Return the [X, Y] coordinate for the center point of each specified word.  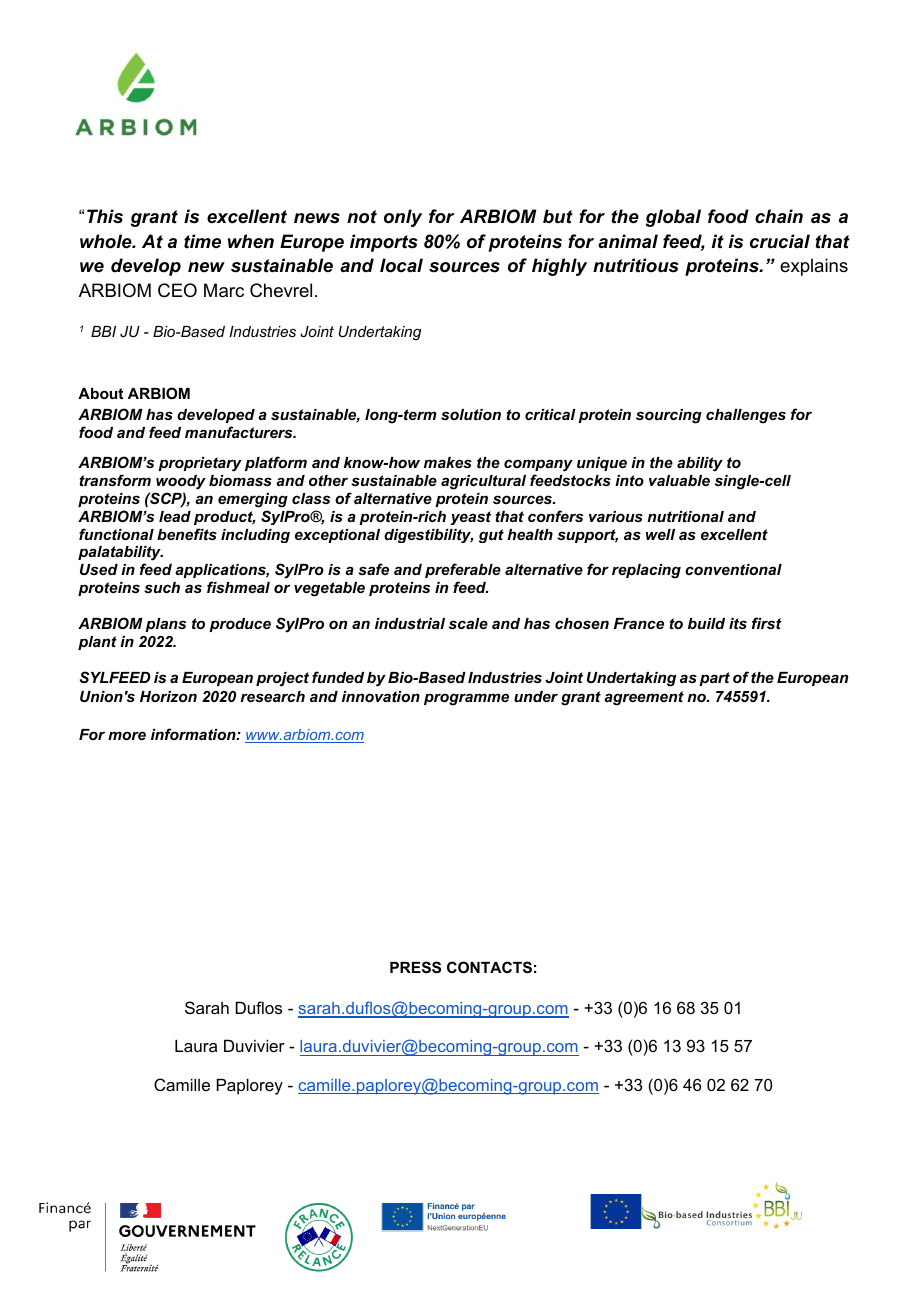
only [403, 218]
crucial [780, 241]
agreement [644, 698]
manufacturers [240, 432]
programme [466, 699]
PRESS [415, 967]
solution [471, 414]
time [202, 241]
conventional [733, 569]
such [162, 587]
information [194, 734]
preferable [463, 570]
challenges [746, 416]
